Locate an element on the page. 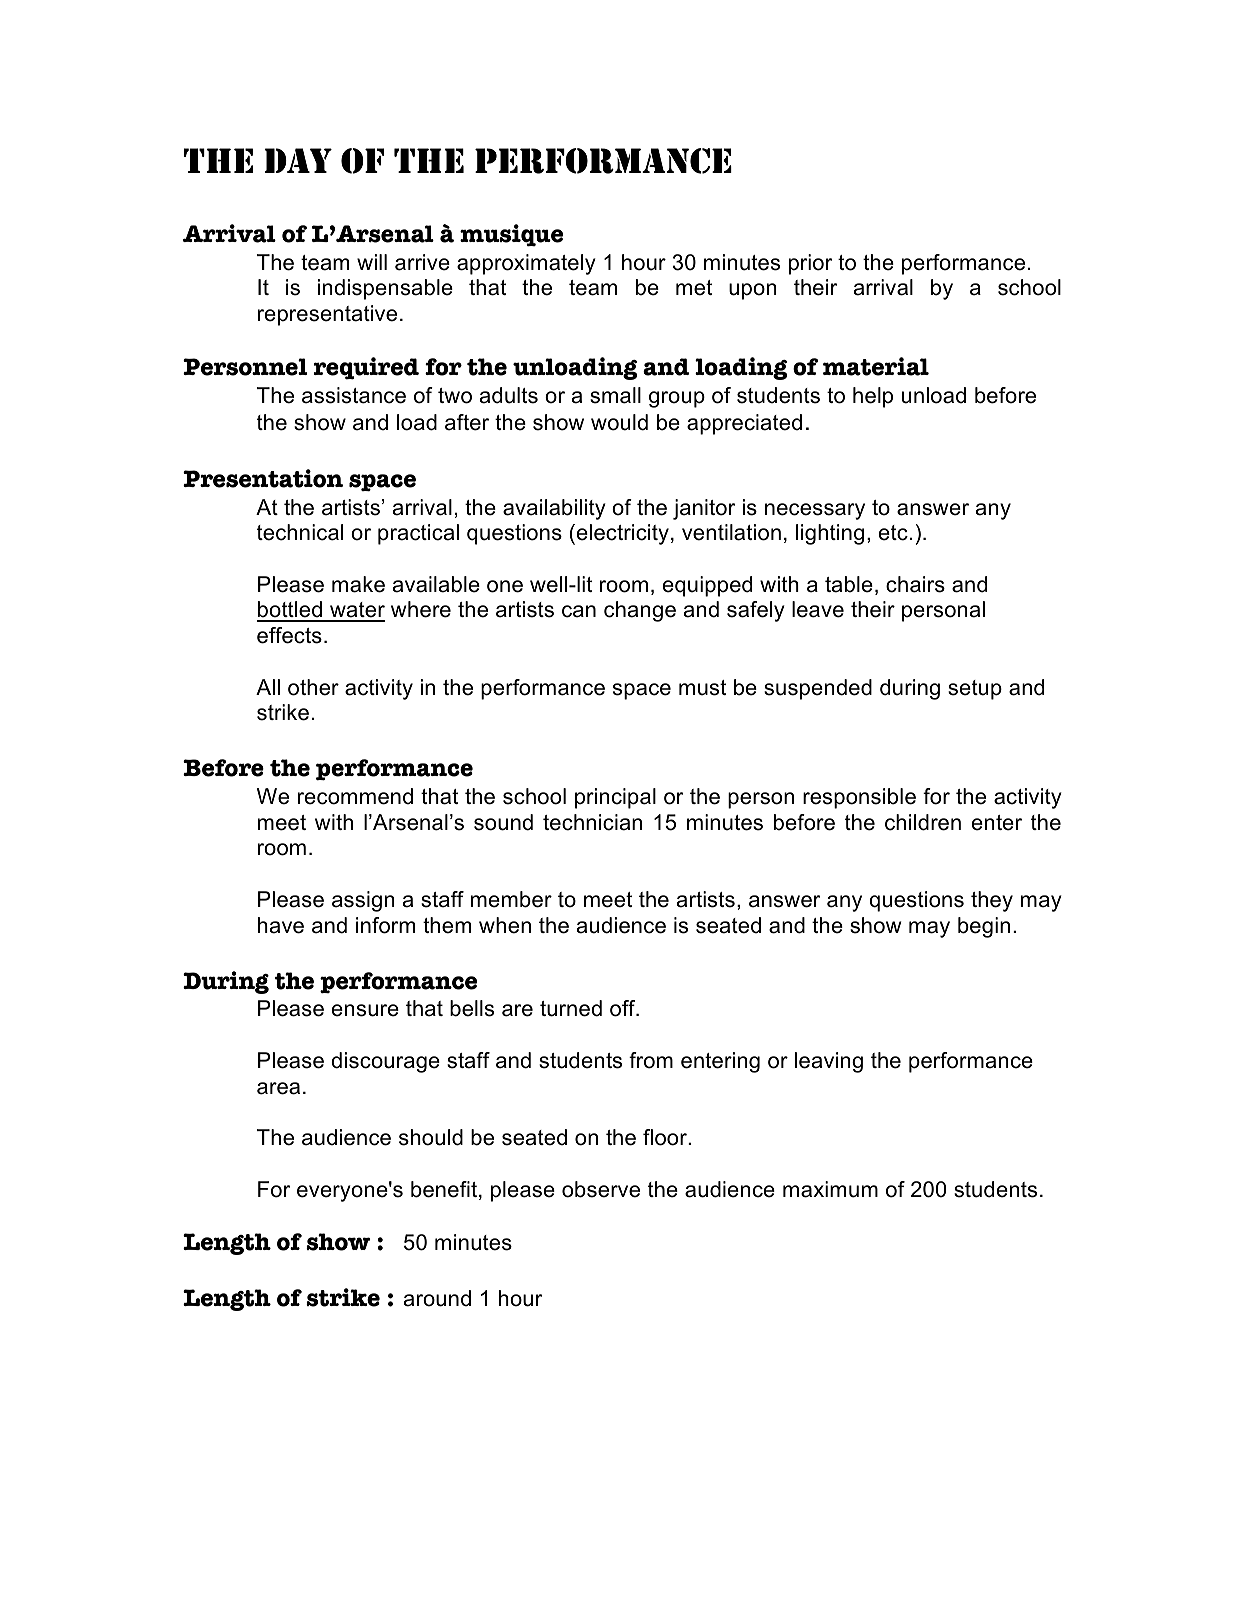  prior is located at coordinates (810, 264).
